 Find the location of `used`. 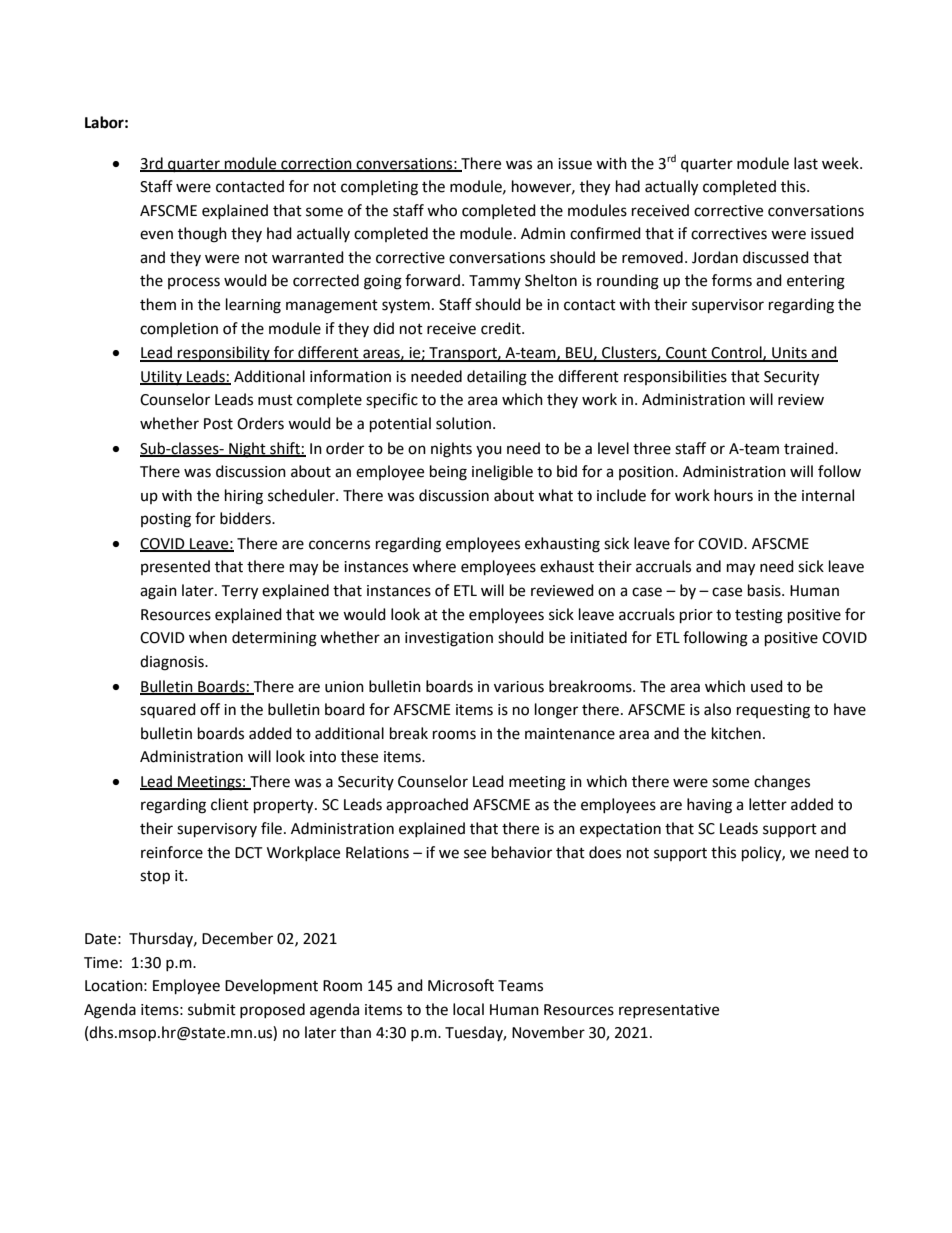

used is located at coordinates (767, 686).
